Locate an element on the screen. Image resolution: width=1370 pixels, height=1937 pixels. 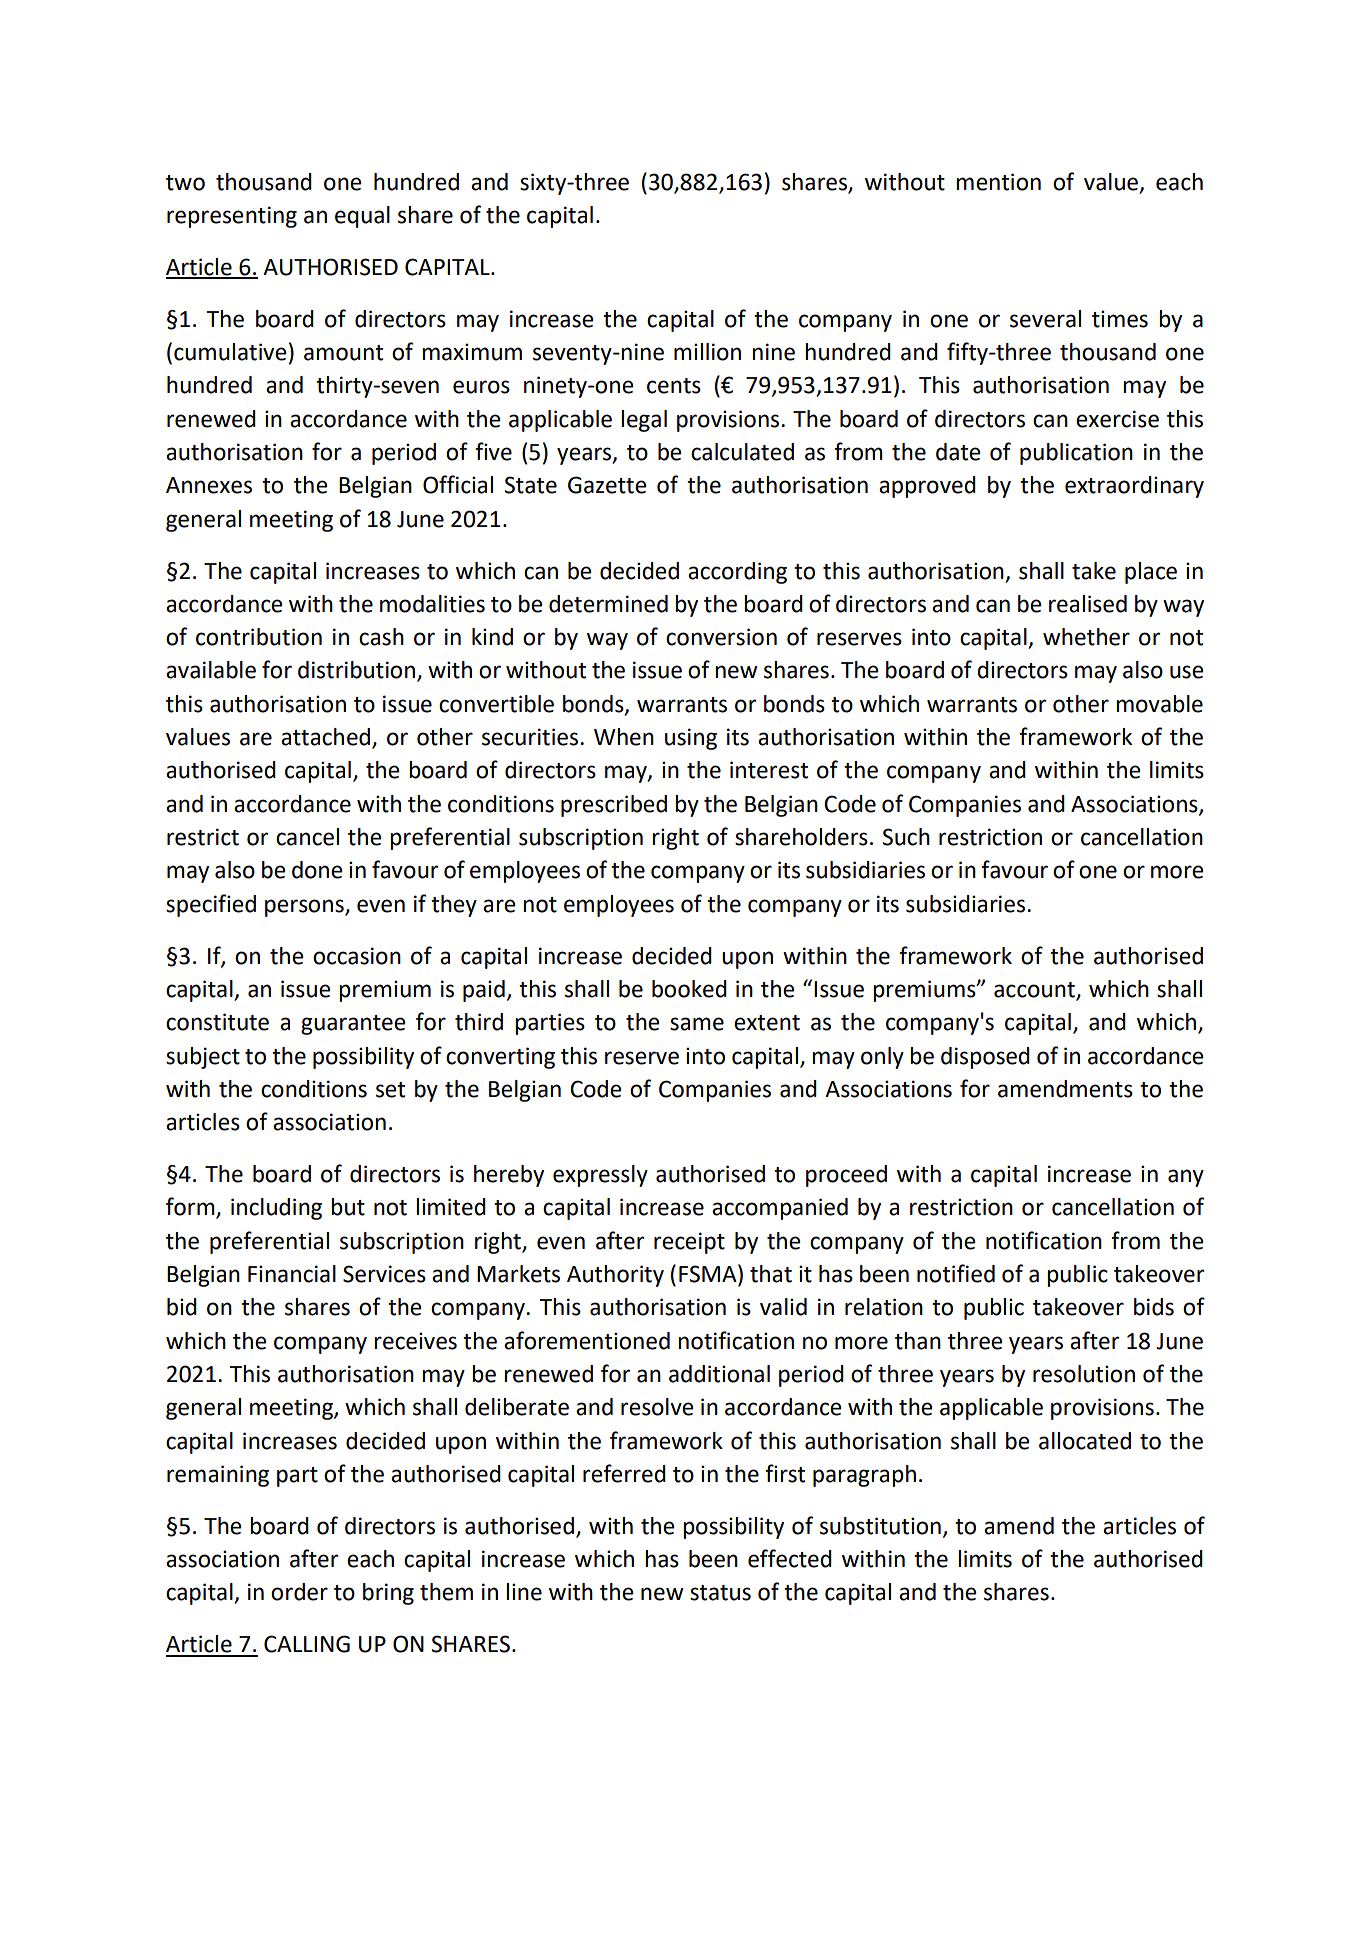
substitution is located at coordinates (880, 1526).
